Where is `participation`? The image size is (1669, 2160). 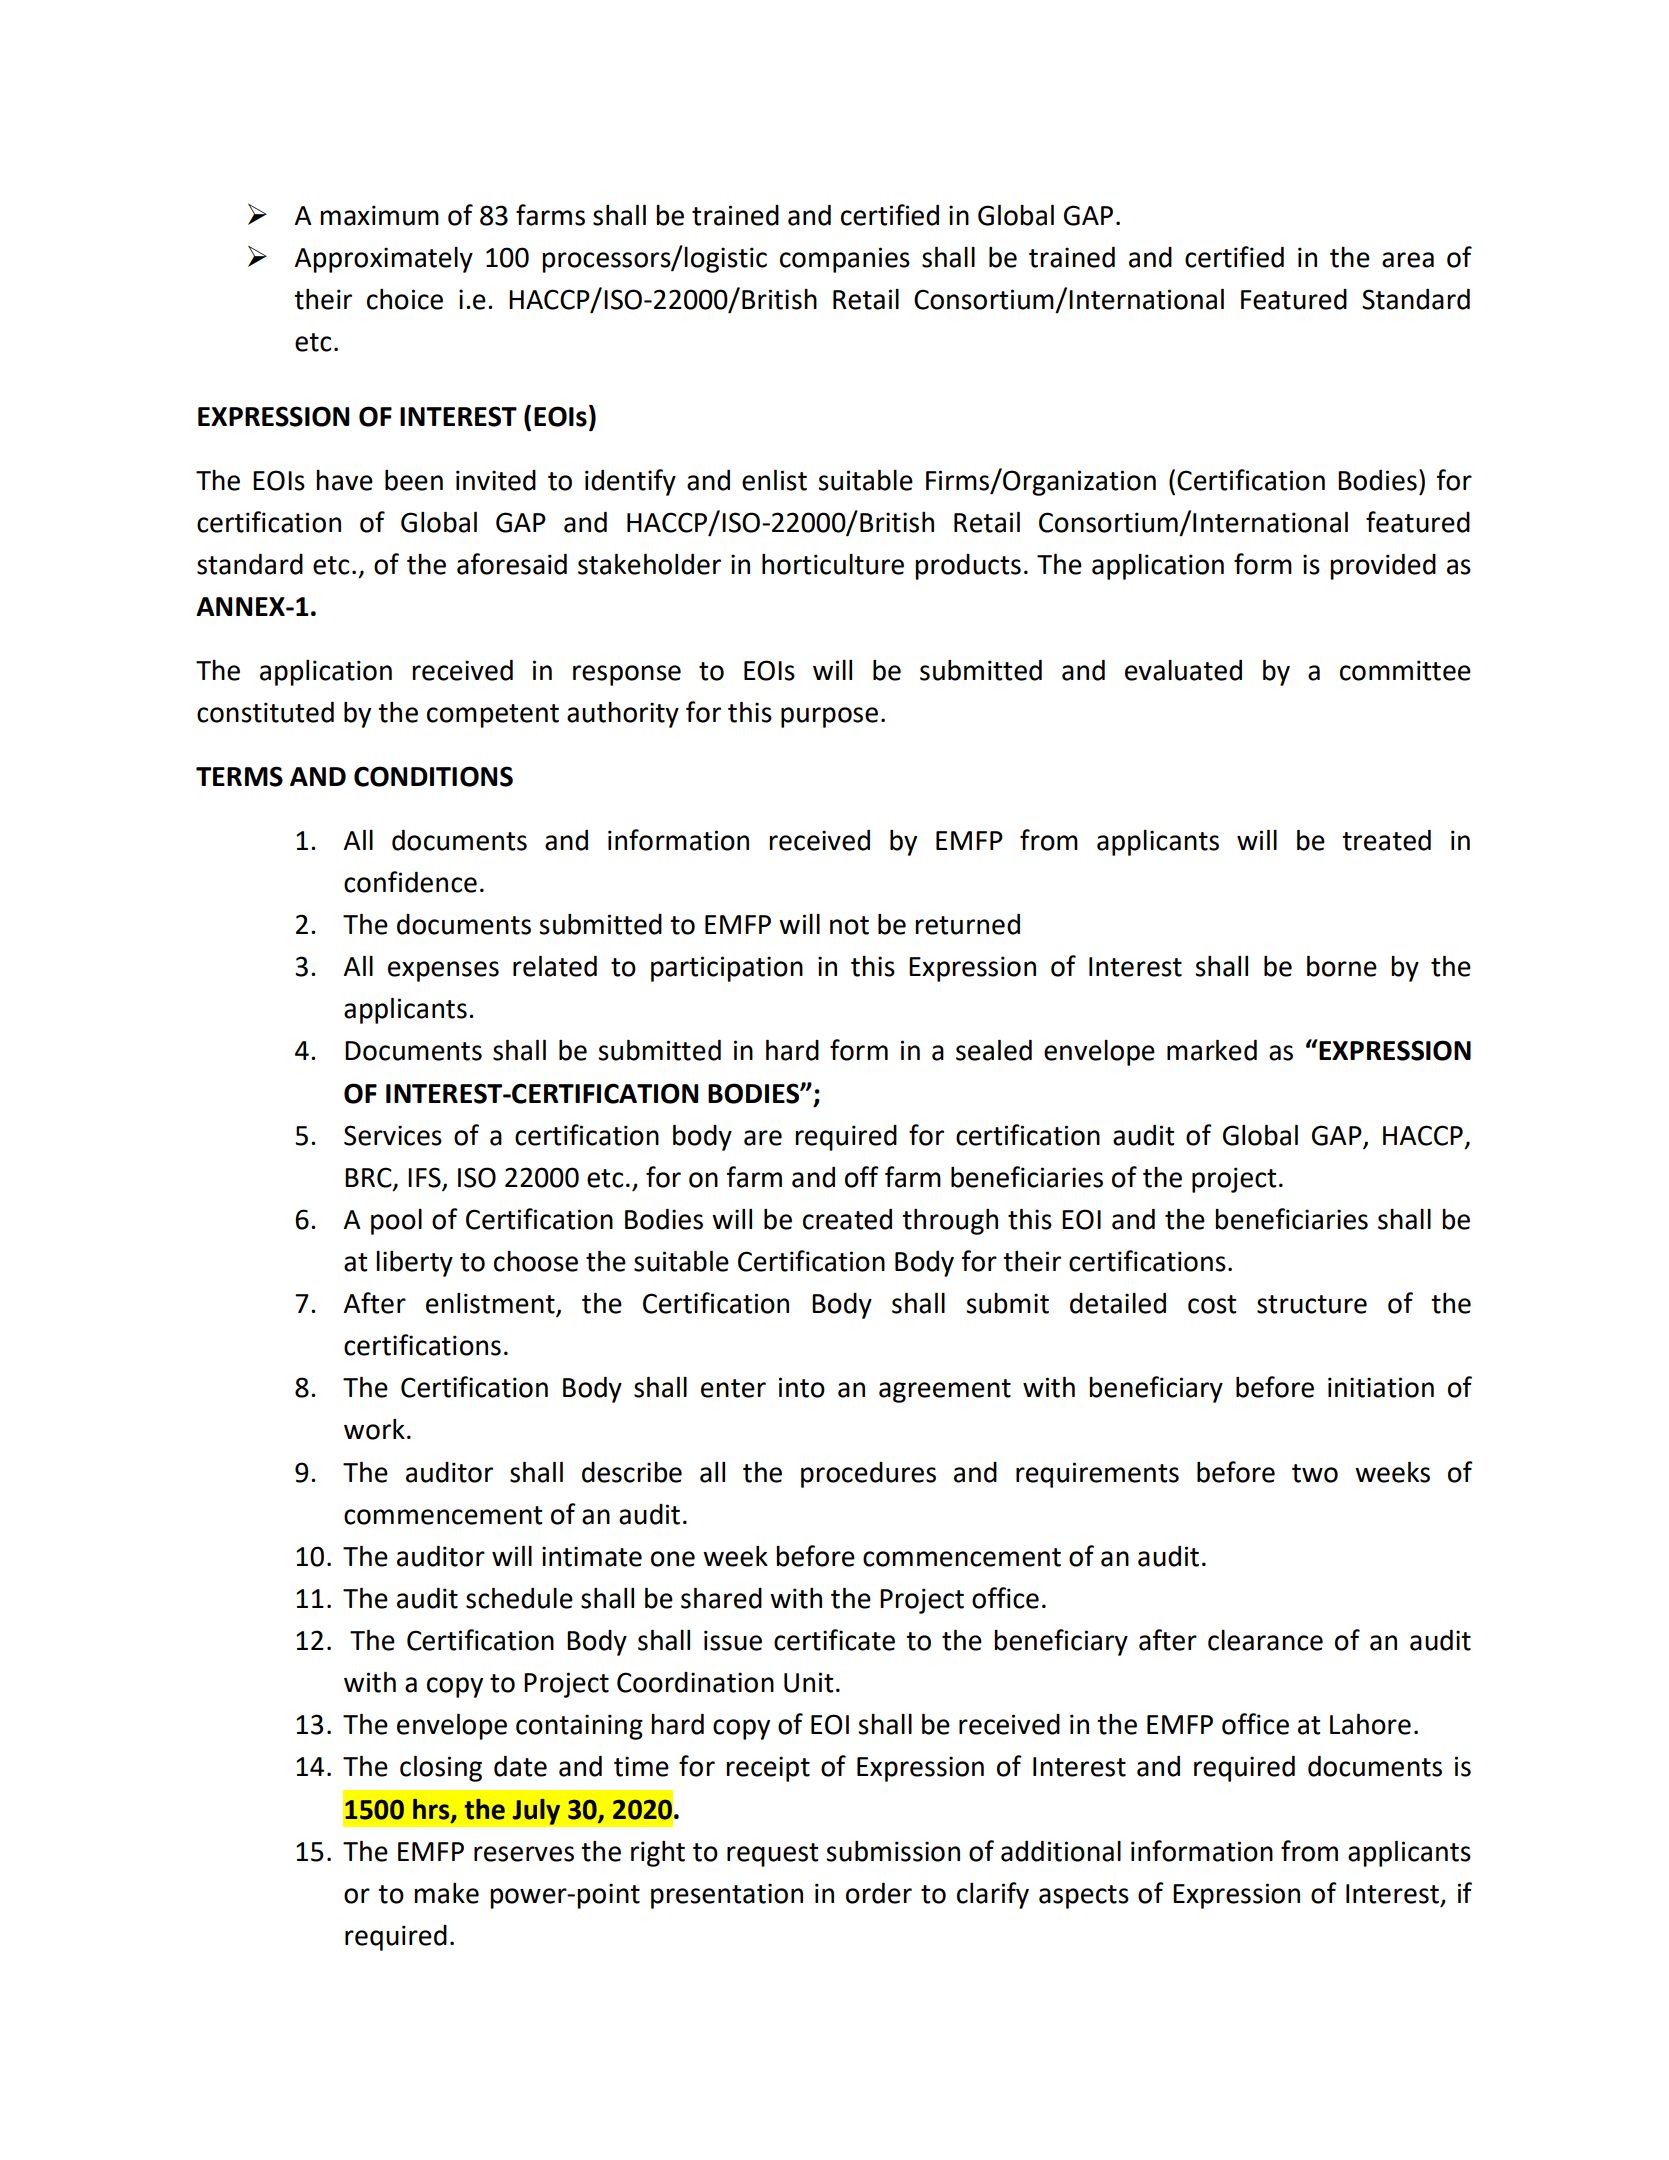 participation is located at coordinates (727, 969).
